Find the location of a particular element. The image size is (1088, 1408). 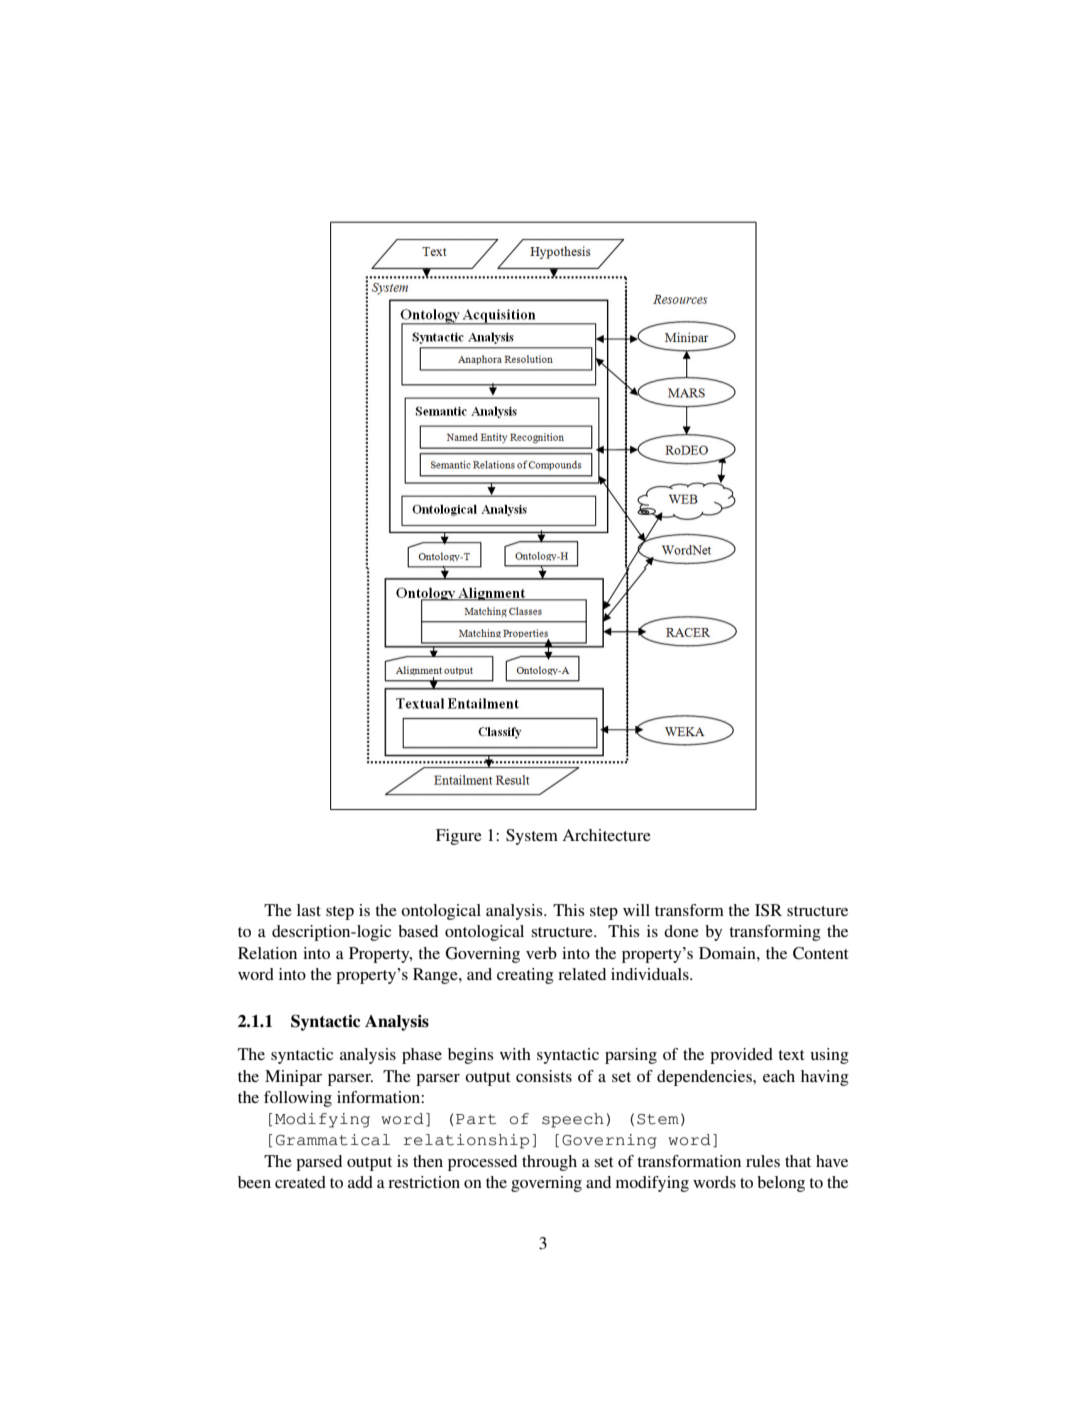

Figure is located at coordinates (459, 837).
